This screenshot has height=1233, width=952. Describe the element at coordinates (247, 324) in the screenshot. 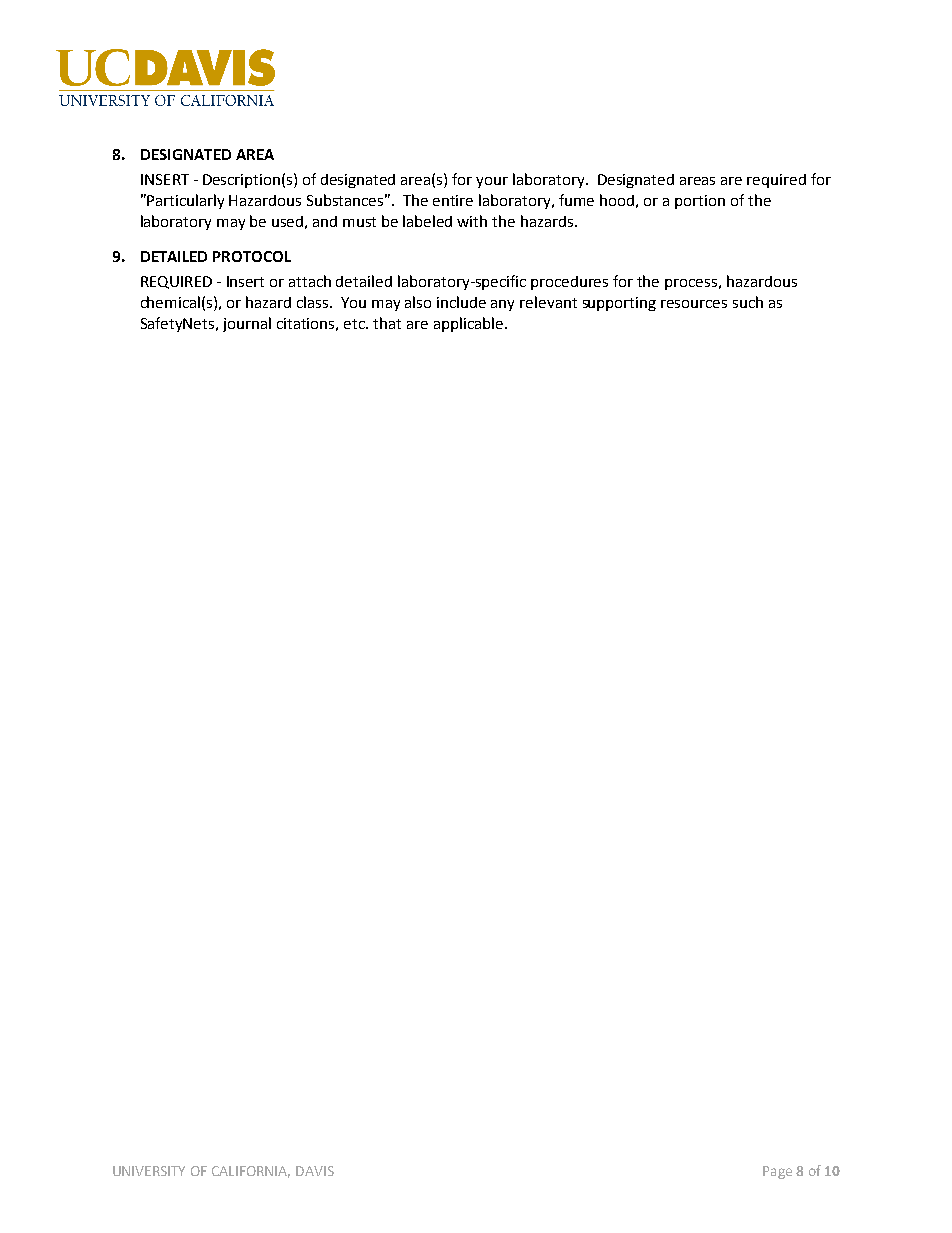

I see `journal` at that location.
